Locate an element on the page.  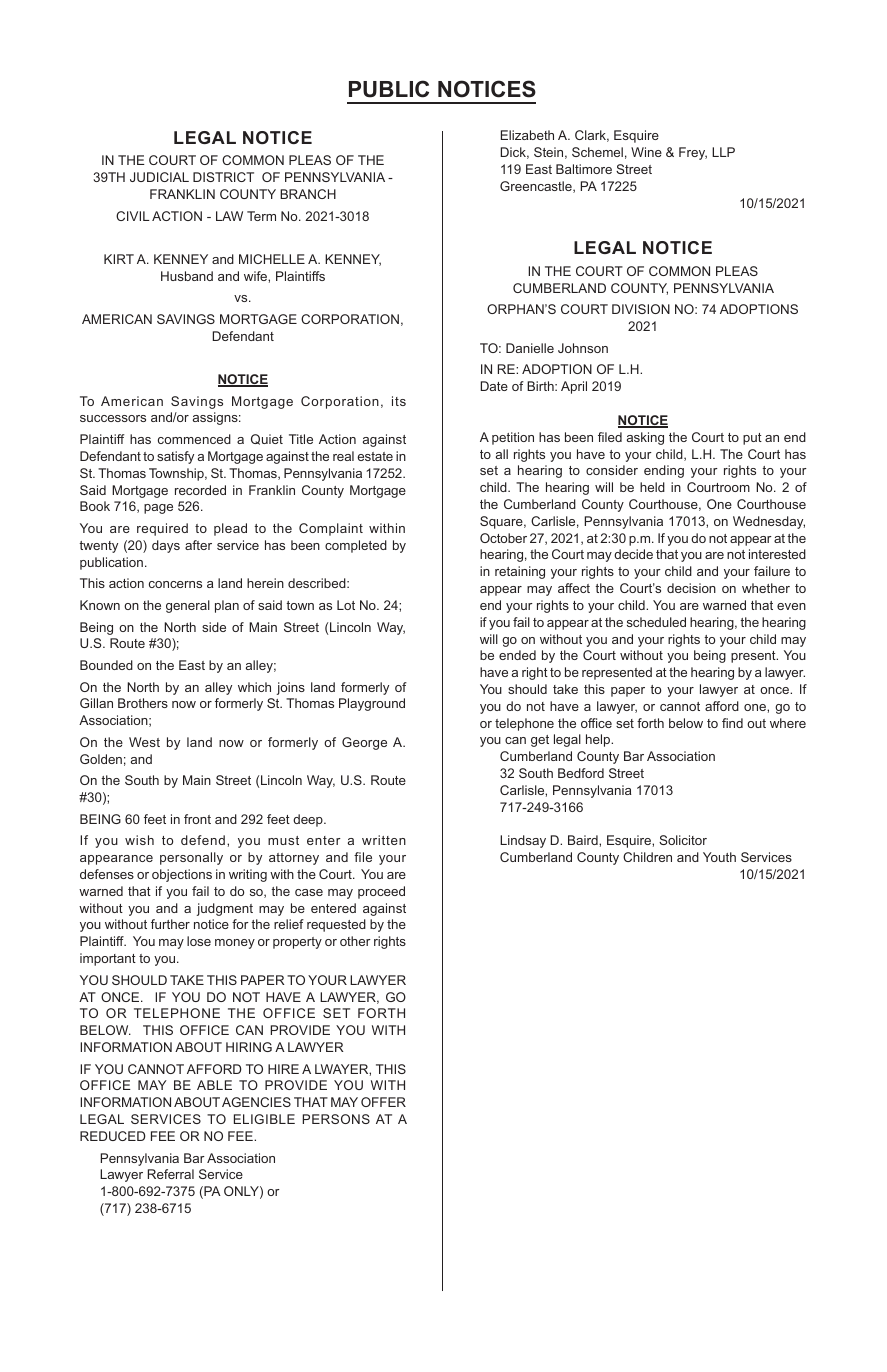
scheduled is located at coordinates (656, 622).
